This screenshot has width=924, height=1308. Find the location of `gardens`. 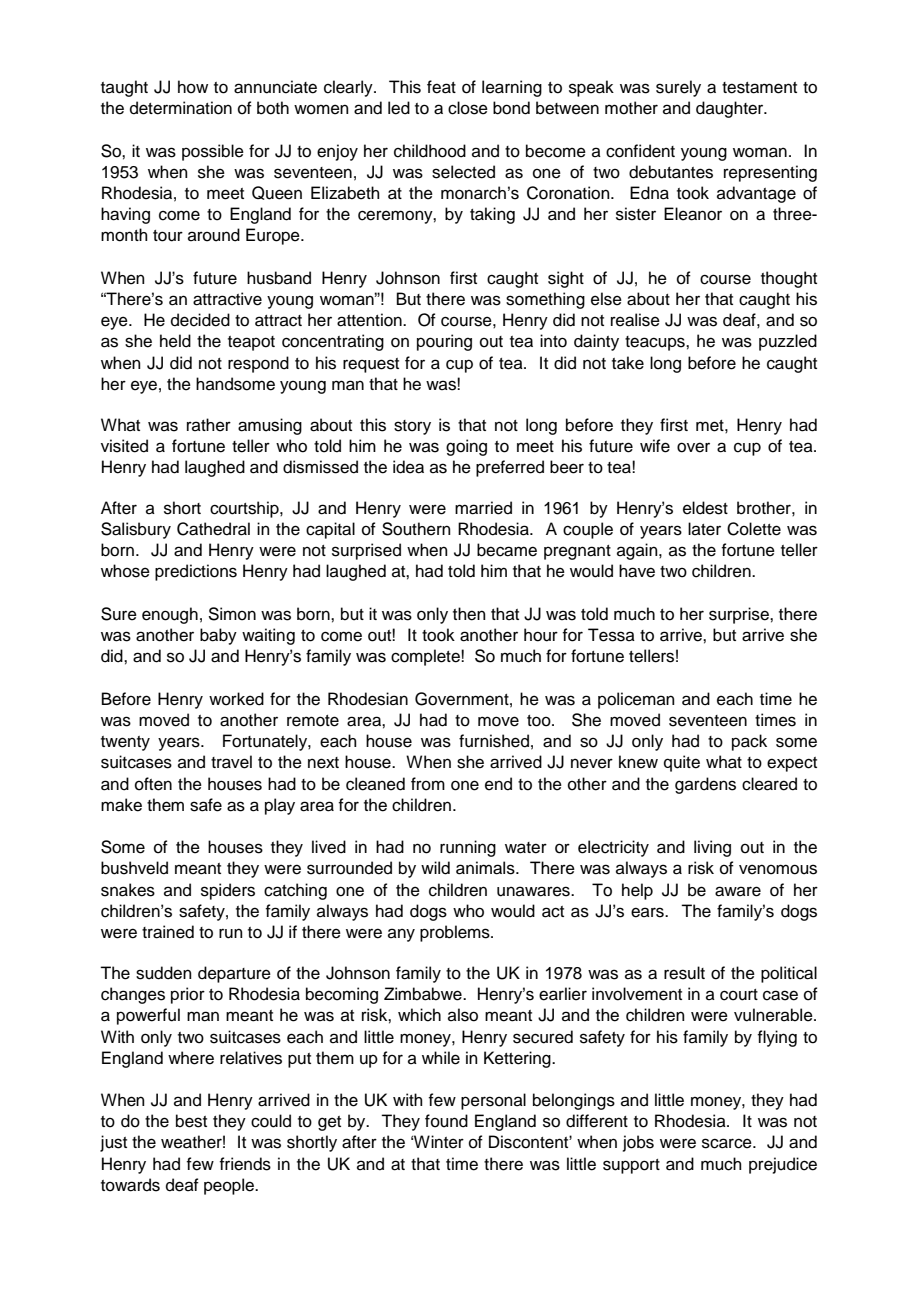

gardens is located at coordinates (705, 785).
